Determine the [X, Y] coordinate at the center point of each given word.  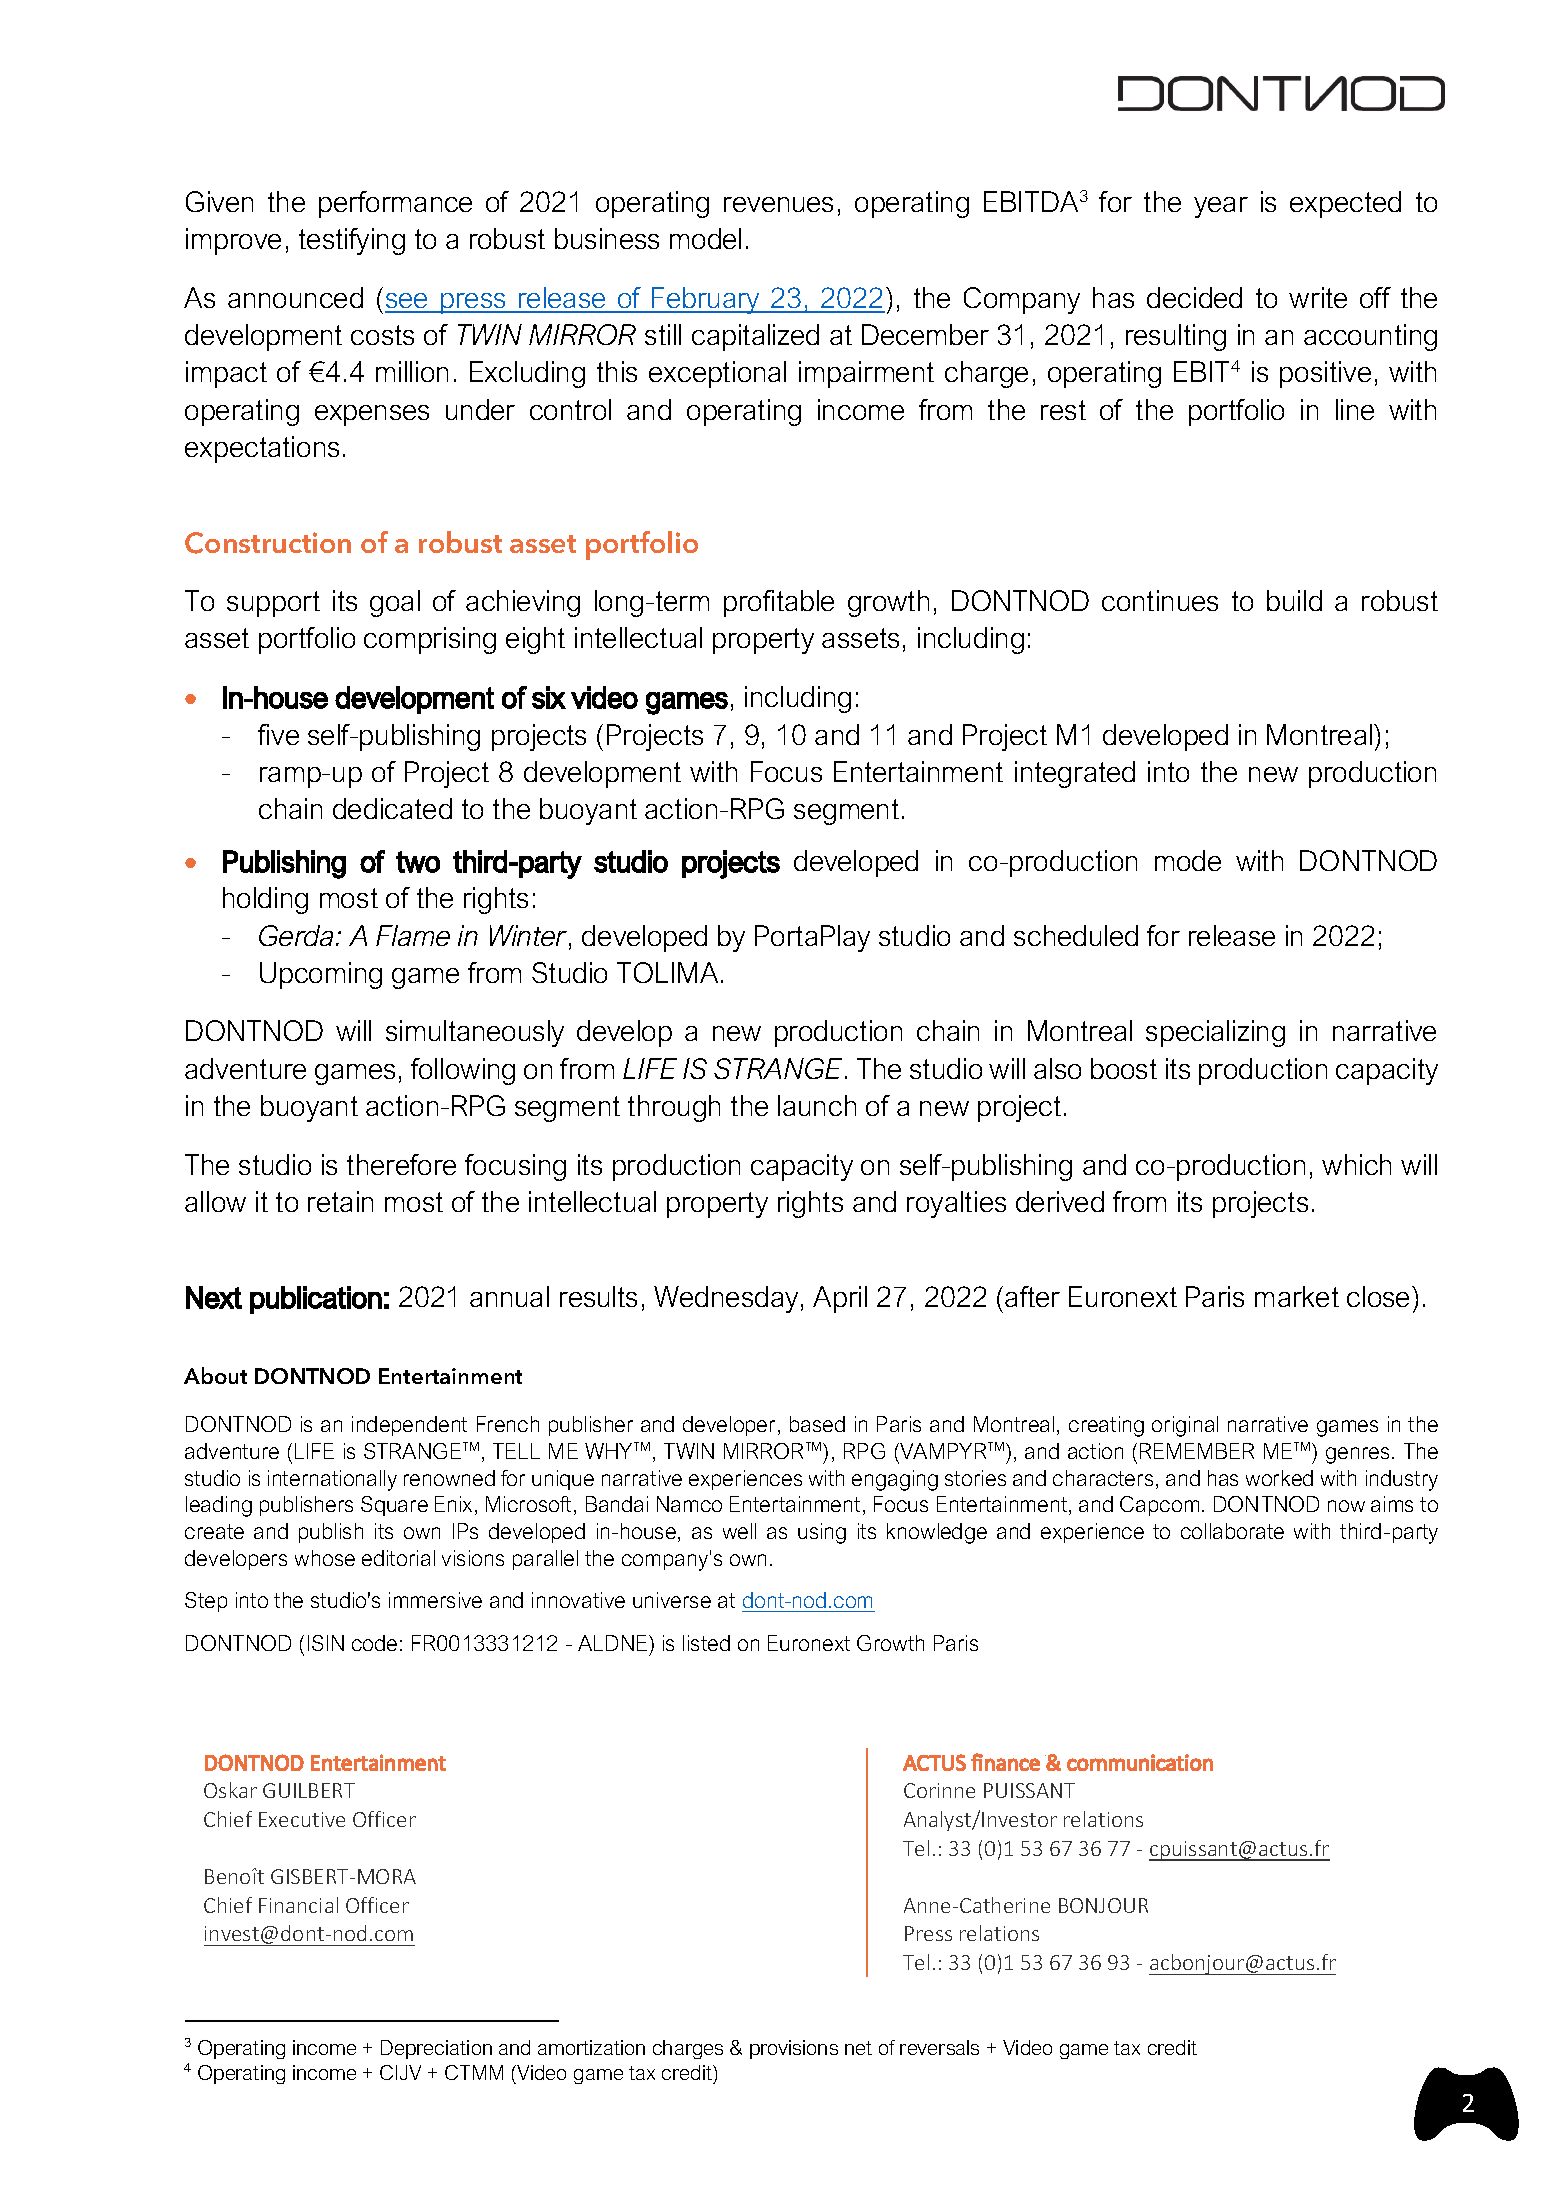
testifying [352, 241]
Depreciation [436, 2049]
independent [409, 1426]
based [817, 1424]
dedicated [392, 808]
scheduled [1076, 935]
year [1221, 207]
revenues [778, 204]
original [1185, 1426]
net [858, 2048]
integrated [1075, 774]
